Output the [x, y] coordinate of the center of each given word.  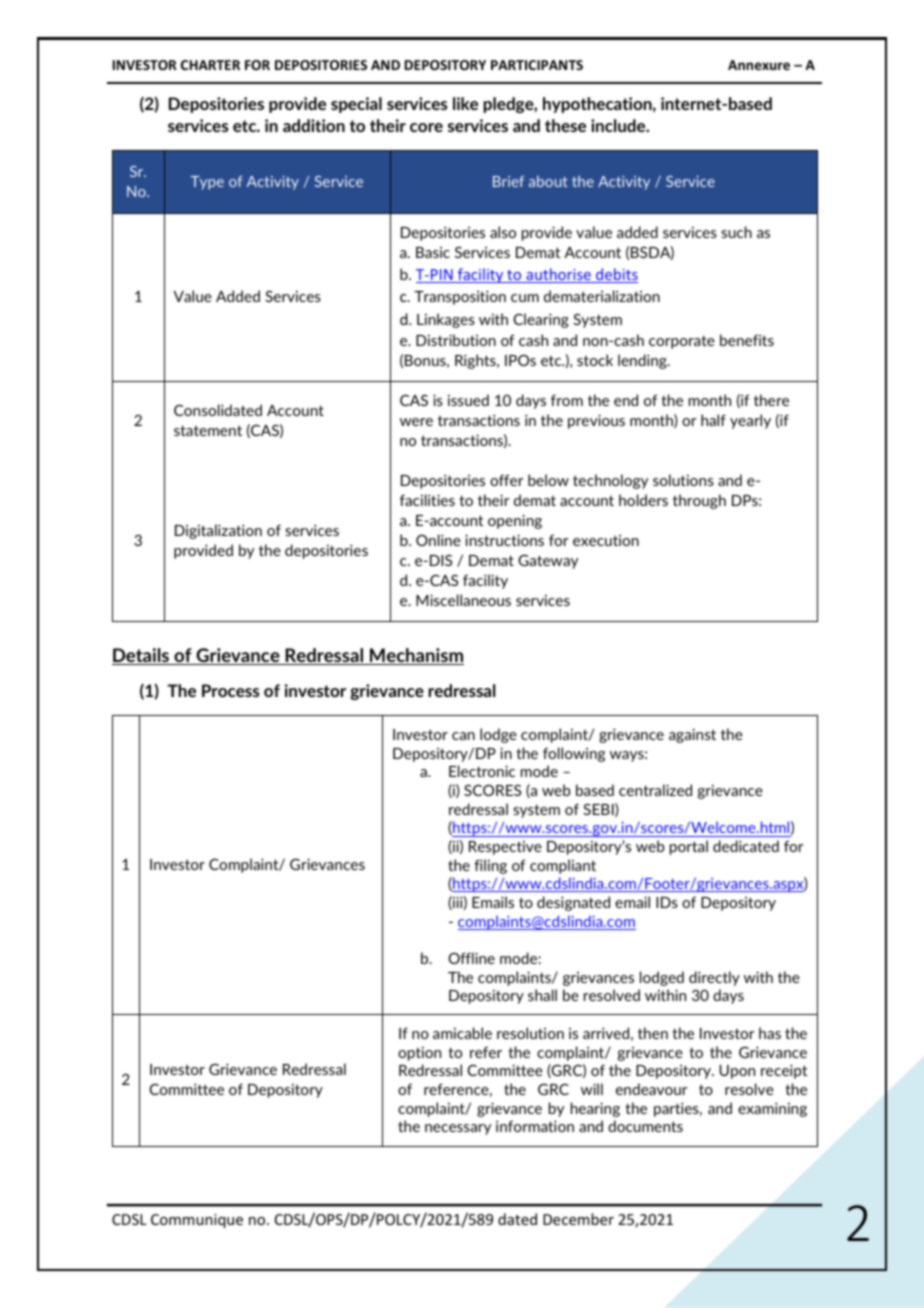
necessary [458, 1129]
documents [645, 1126]
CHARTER [210, 65]
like [465, 103]
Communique [197, 1221]
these [565, 125]
